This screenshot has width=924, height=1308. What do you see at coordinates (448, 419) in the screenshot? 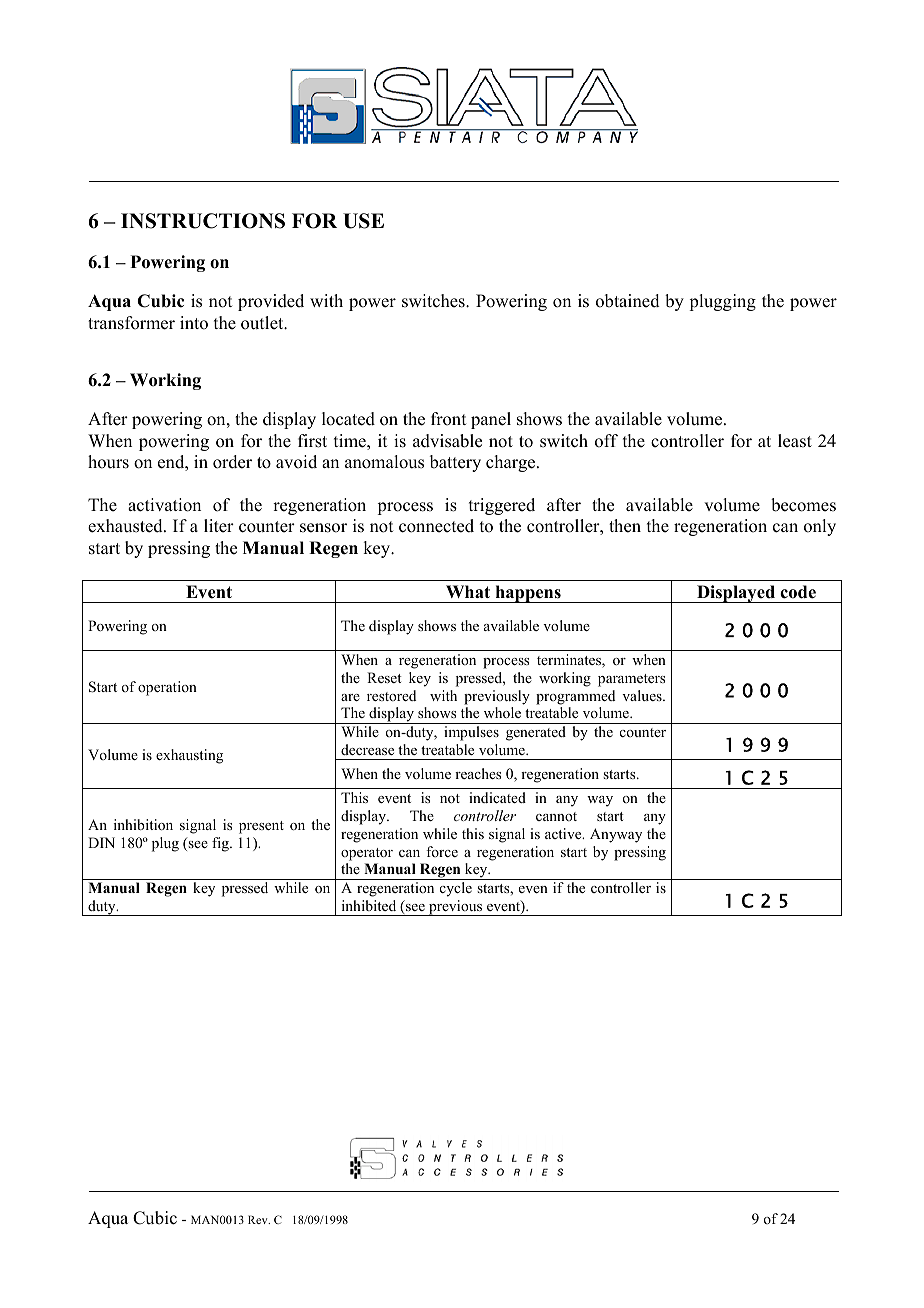
I see `front` at bounding box center [448, 419].
